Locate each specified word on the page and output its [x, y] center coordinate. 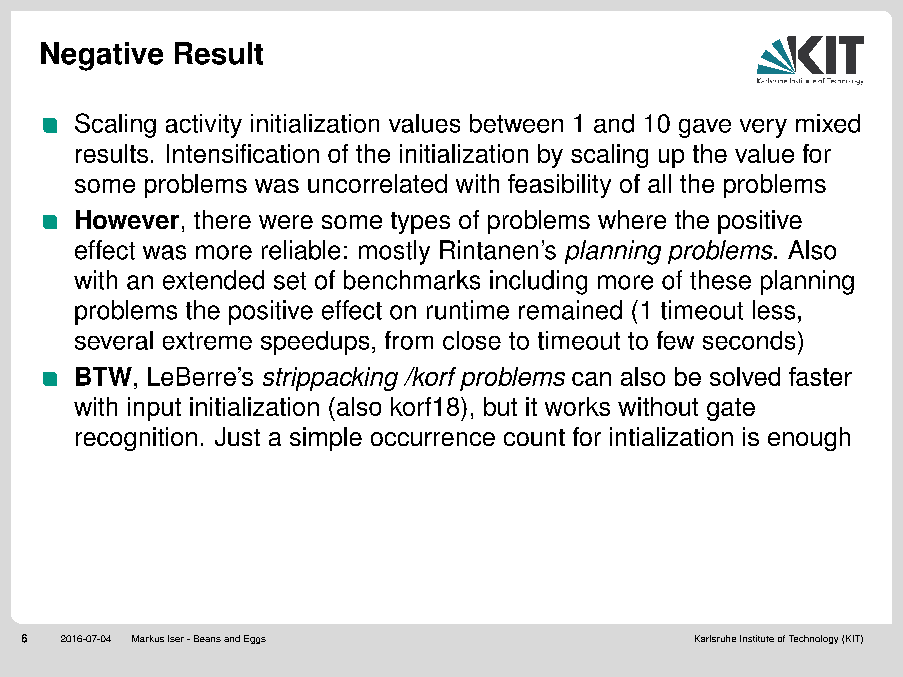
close [472, 340]
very [763, 128]
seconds [749, 340]
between [516, 123]
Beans [207, 638]
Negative [102, 56]
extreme [207, 341]
